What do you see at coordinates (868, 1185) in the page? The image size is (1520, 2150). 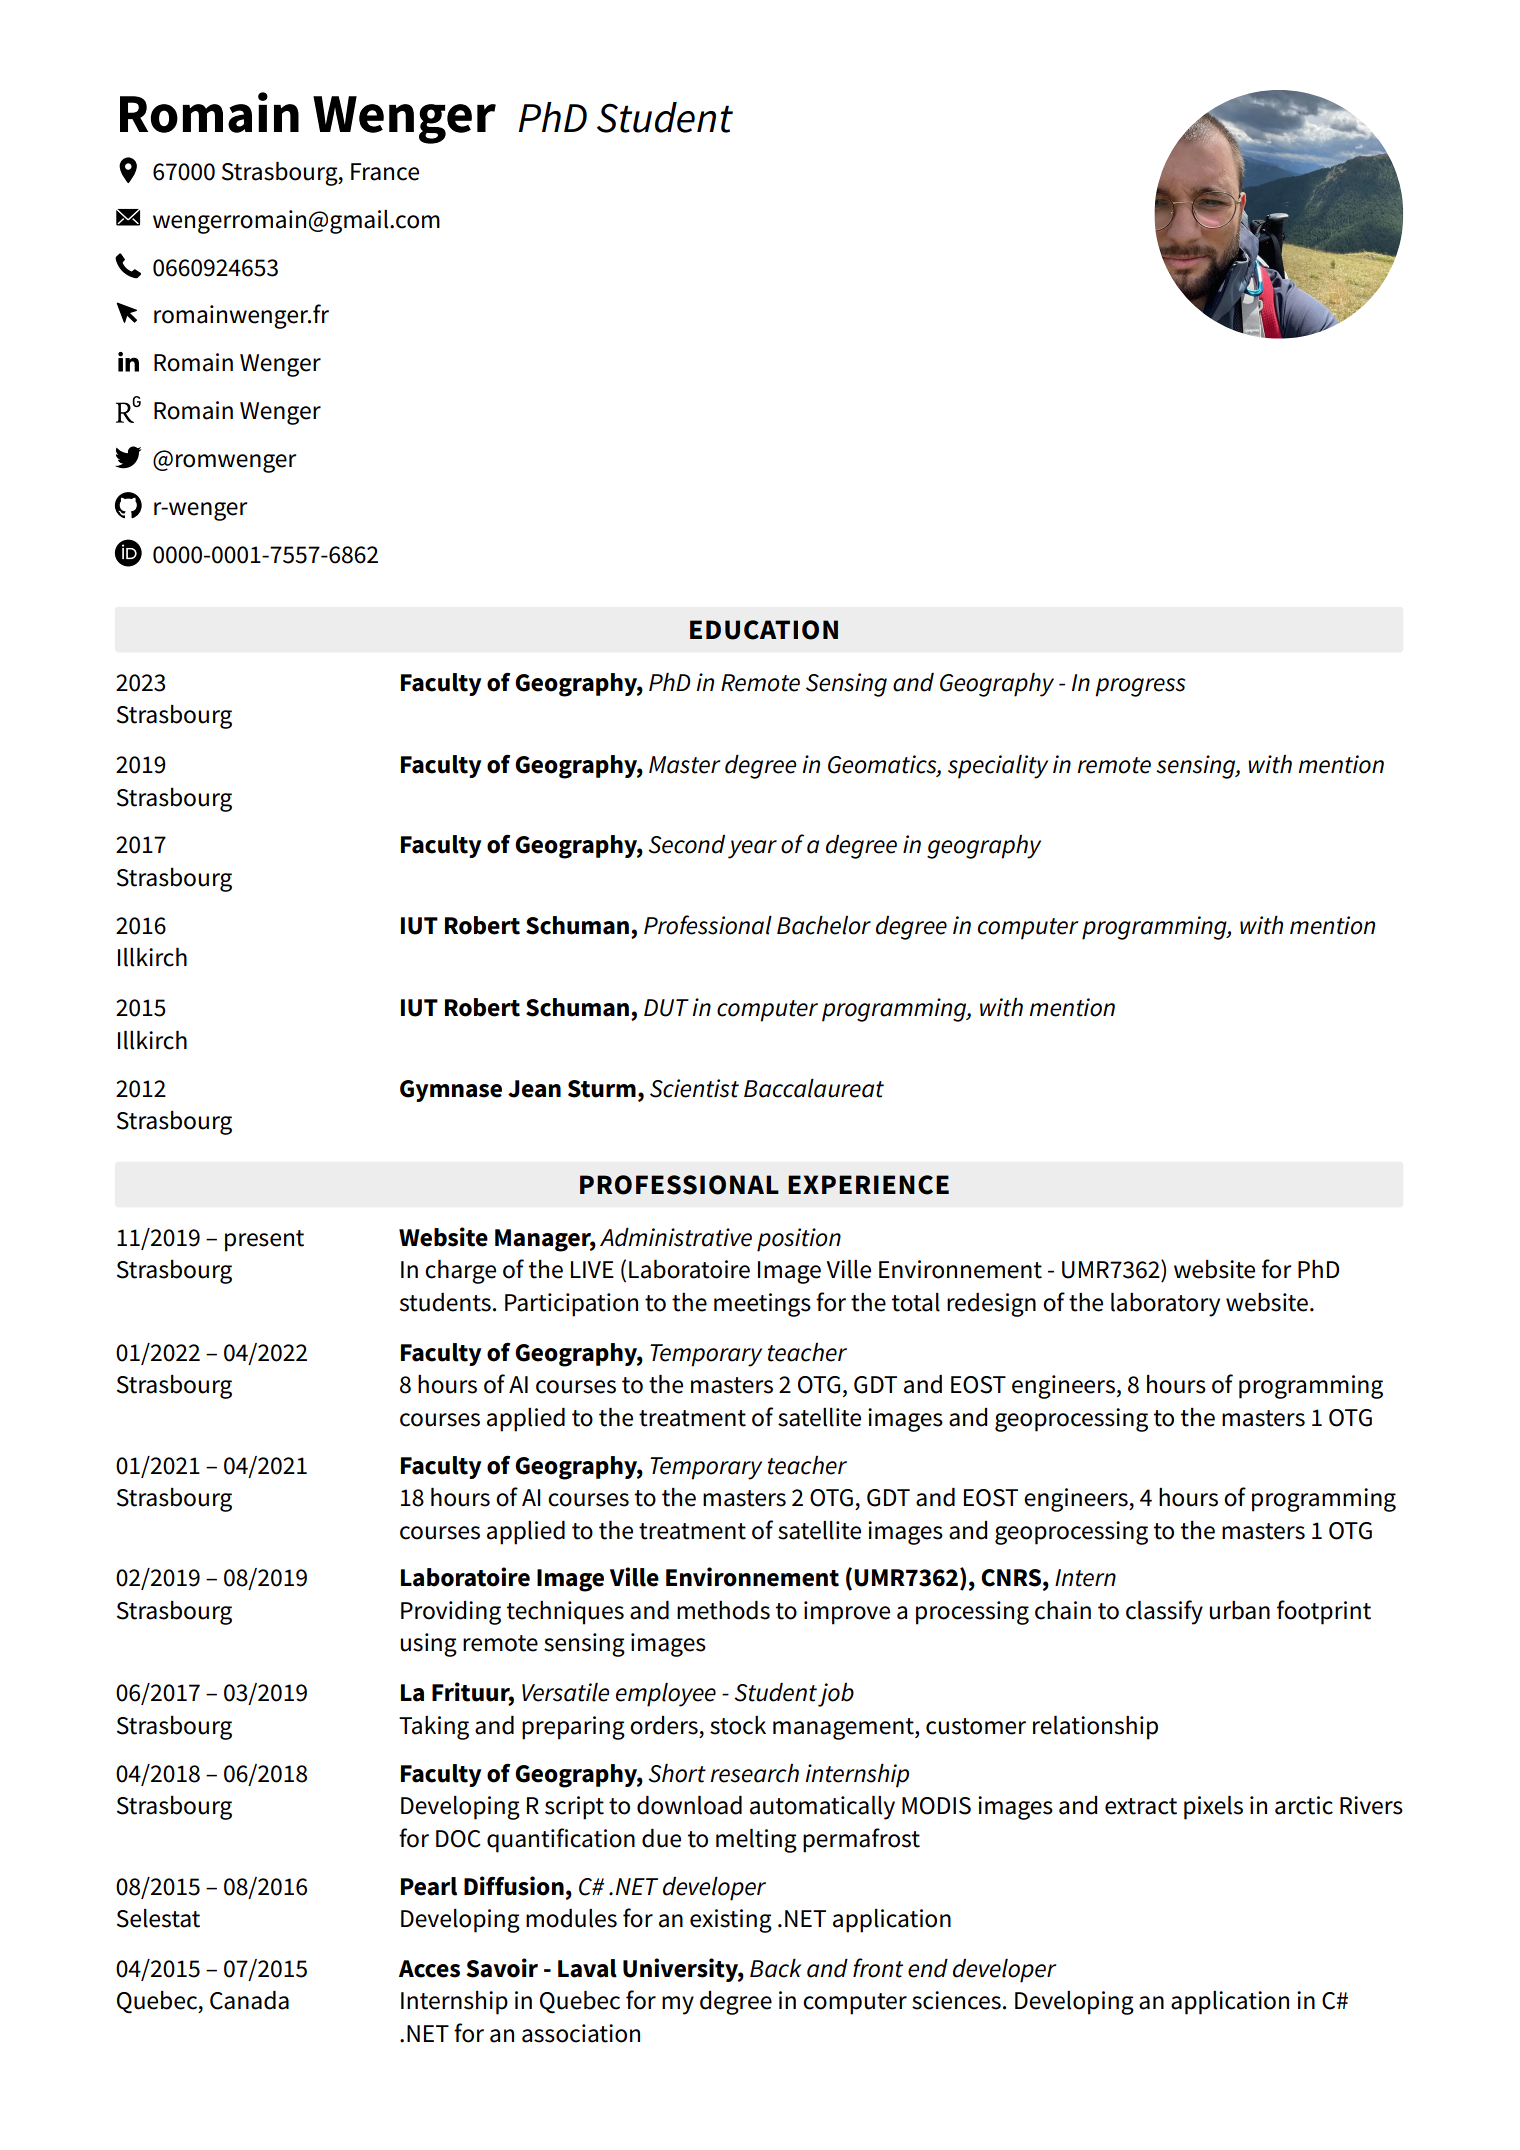 I see `EXPERIENCE` at bounding box center [868, 1185].
